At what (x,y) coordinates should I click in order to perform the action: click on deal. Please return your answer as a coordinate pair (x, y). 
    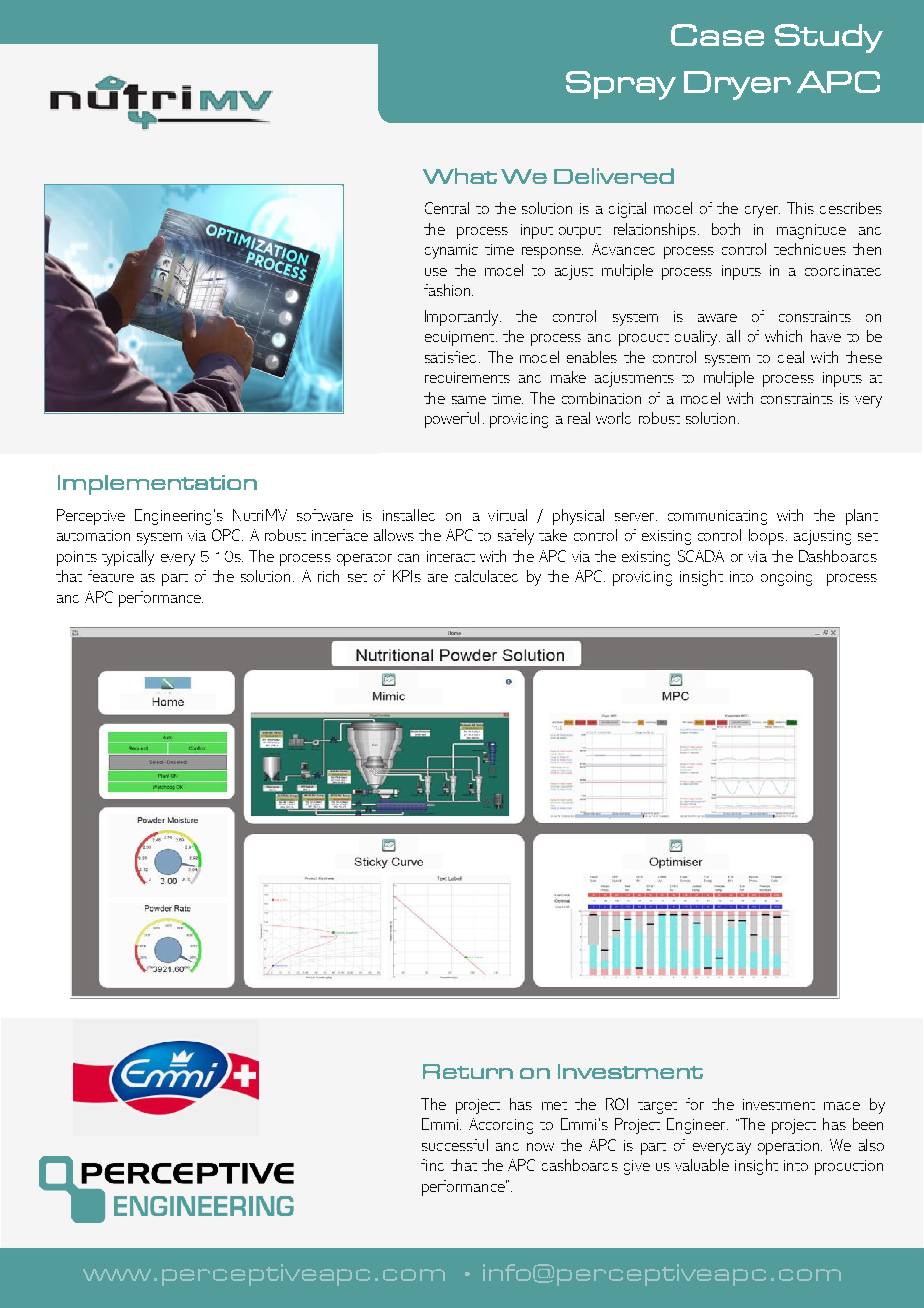
    Looking at the image, I should click on (791, 357).
